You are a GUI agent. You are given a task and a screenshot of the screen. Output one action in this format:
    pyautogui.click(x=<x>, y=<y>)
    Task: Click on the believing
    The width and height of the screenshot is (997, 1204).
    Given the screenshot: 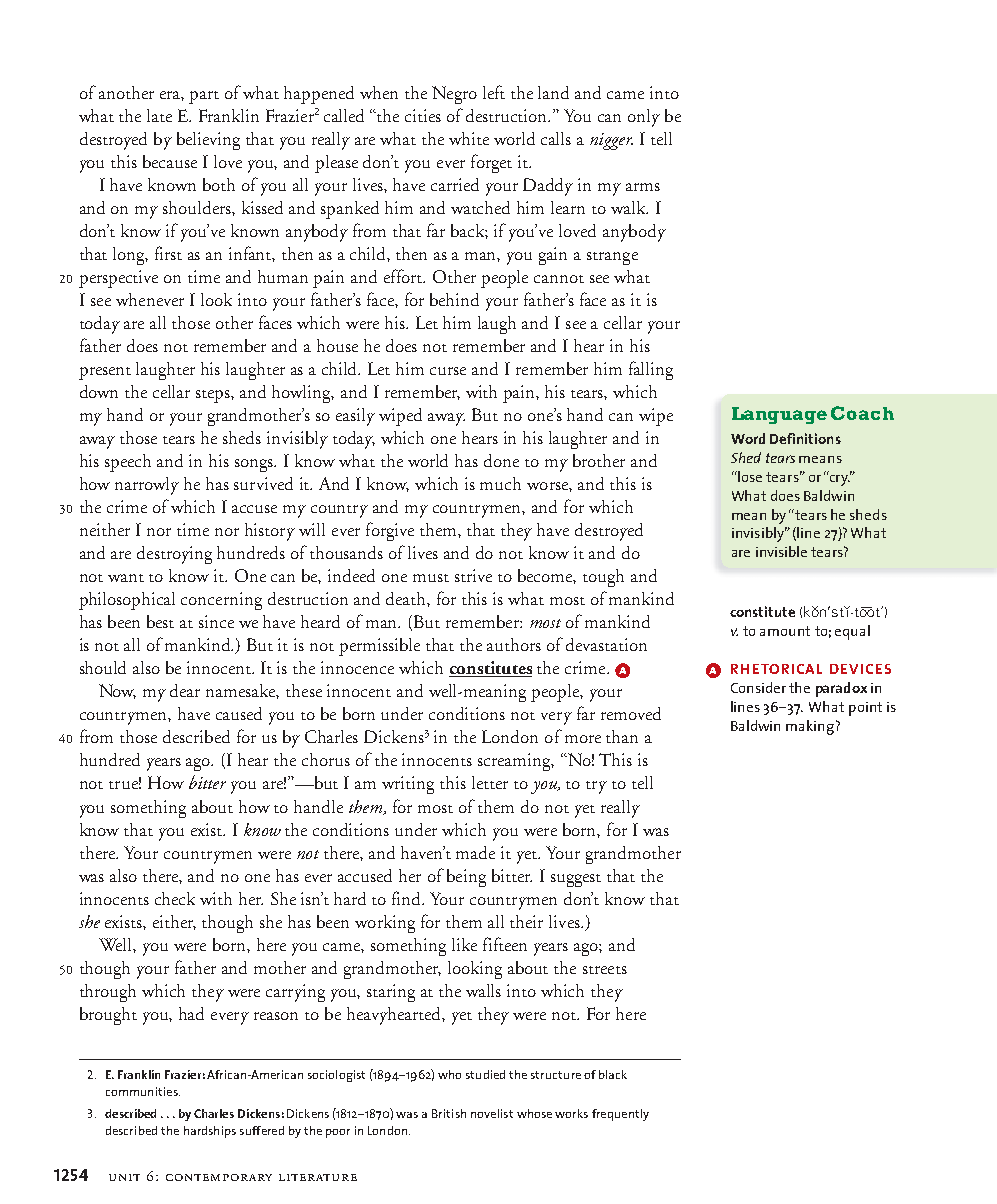 What is the action you would take?
    pyautogui.click(x=208, y=141)
